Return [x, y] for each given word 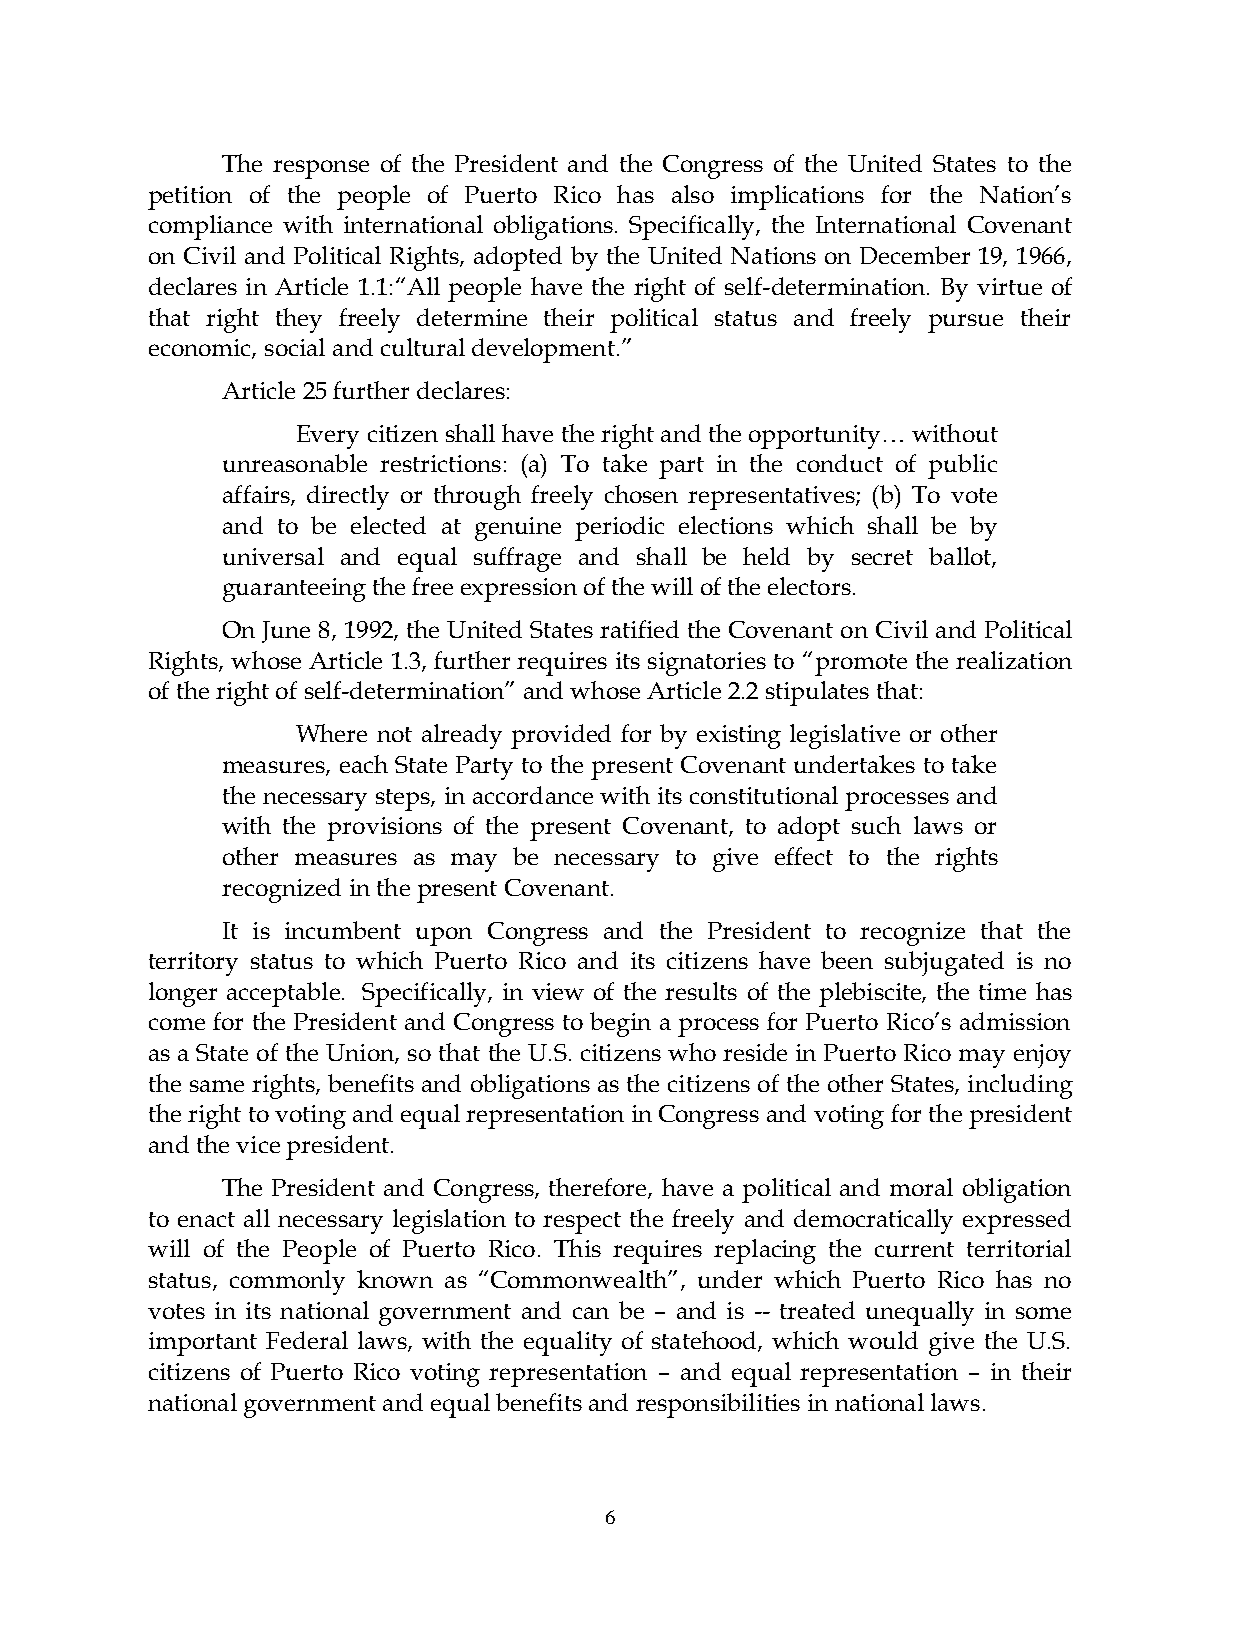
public [962, 466]
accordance [533, 795]
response [321, 169]
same [217, 1086]
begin [620, 1024]
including [1020, 1086]
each [364, 764]
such [876, 825]
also [693, 194]
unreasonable [295, 463]
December [915, 255]
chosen [641, 494]
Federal [307, 1340]
